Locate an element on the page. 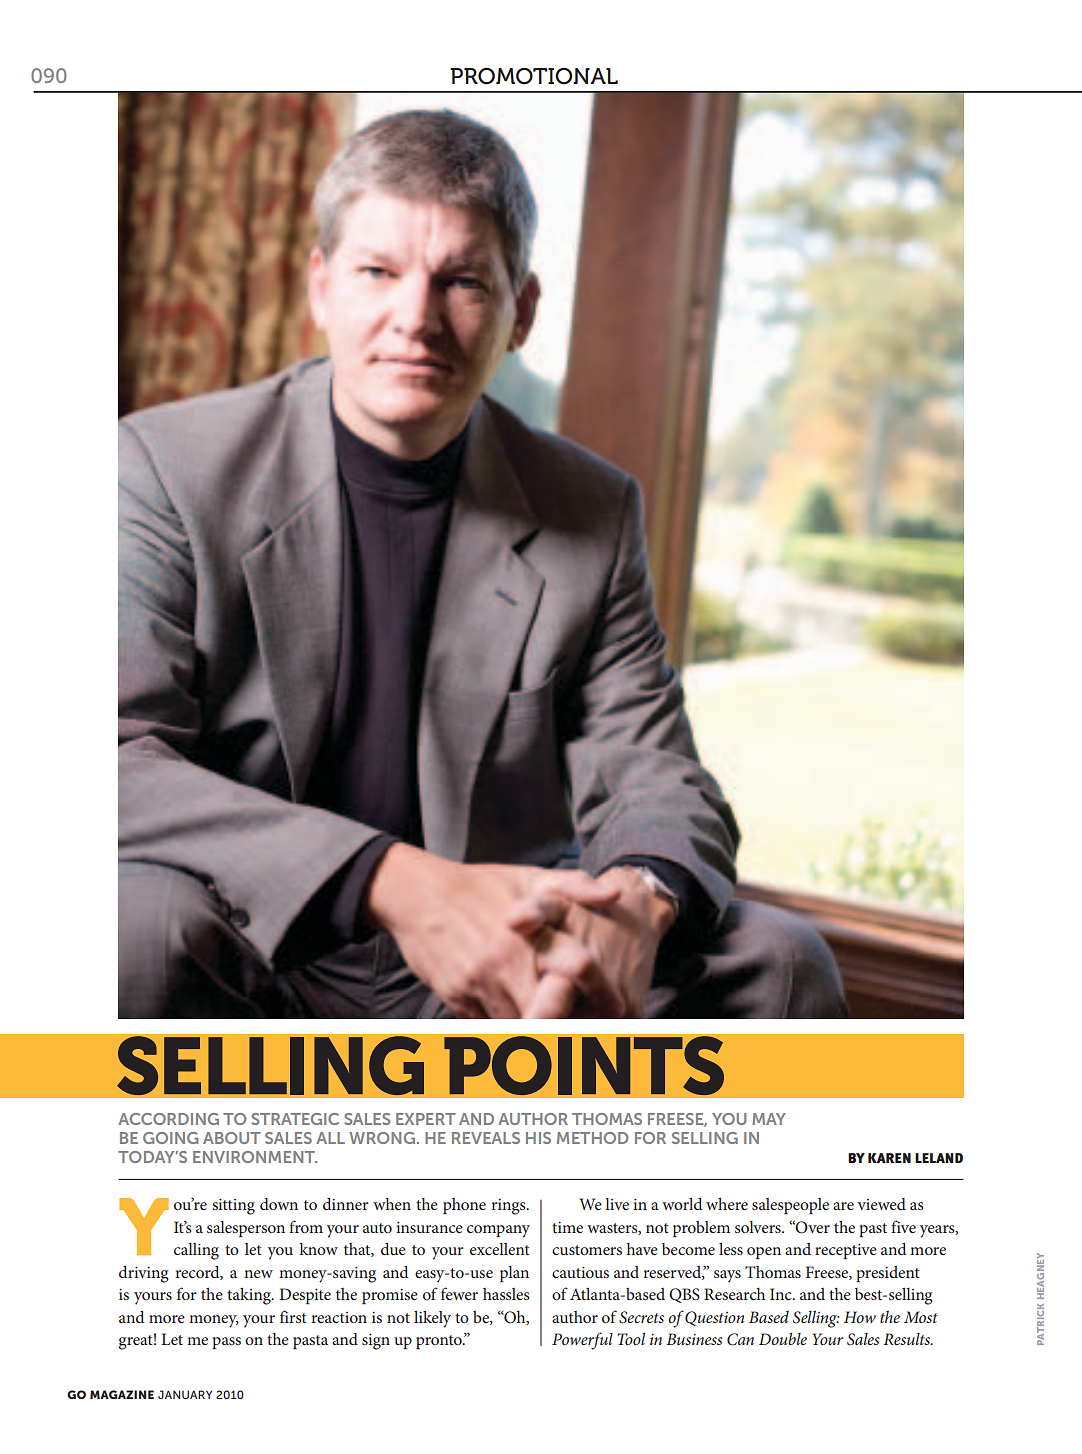 This image has height=1454, width=1082. reveals is located at coordinates (486, 1138).
